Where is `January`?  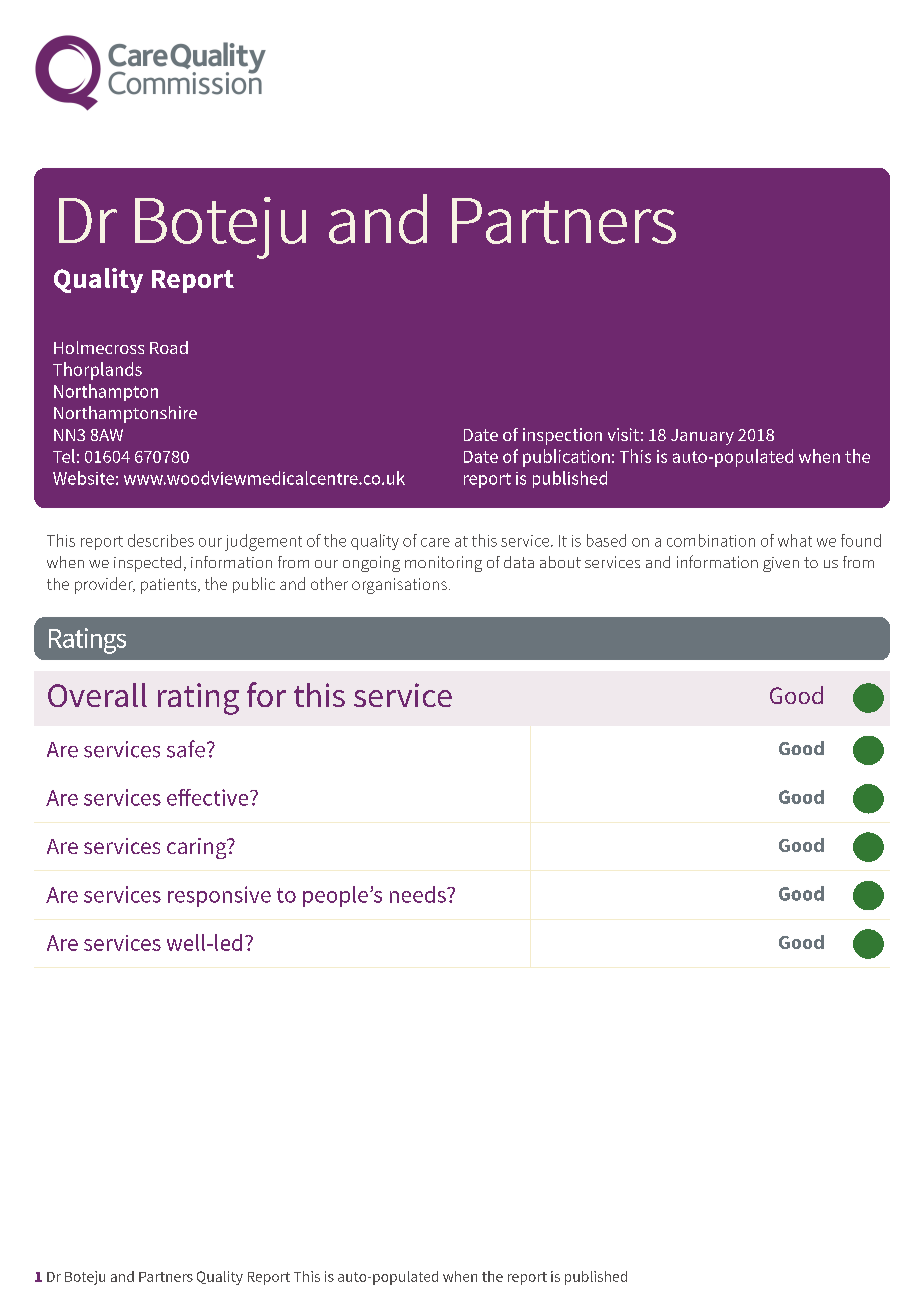
January is located at coordinates (702, 437).
